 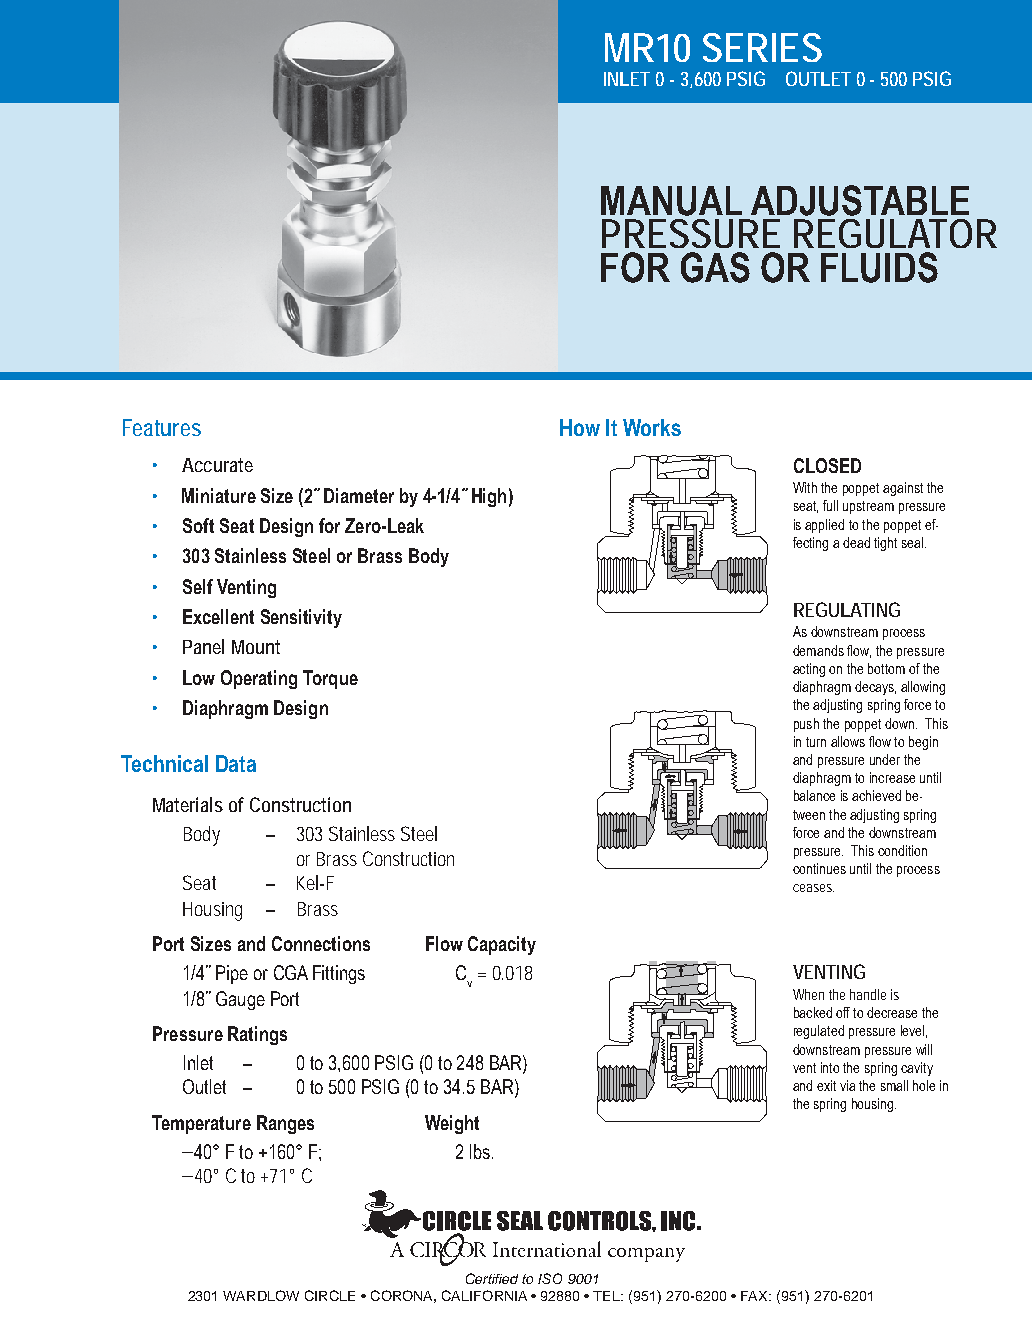 What do you see at coordinates (860, 200) in the screenshot?
I see `ADJUSTABLE` at bounding box center [860, 200].
